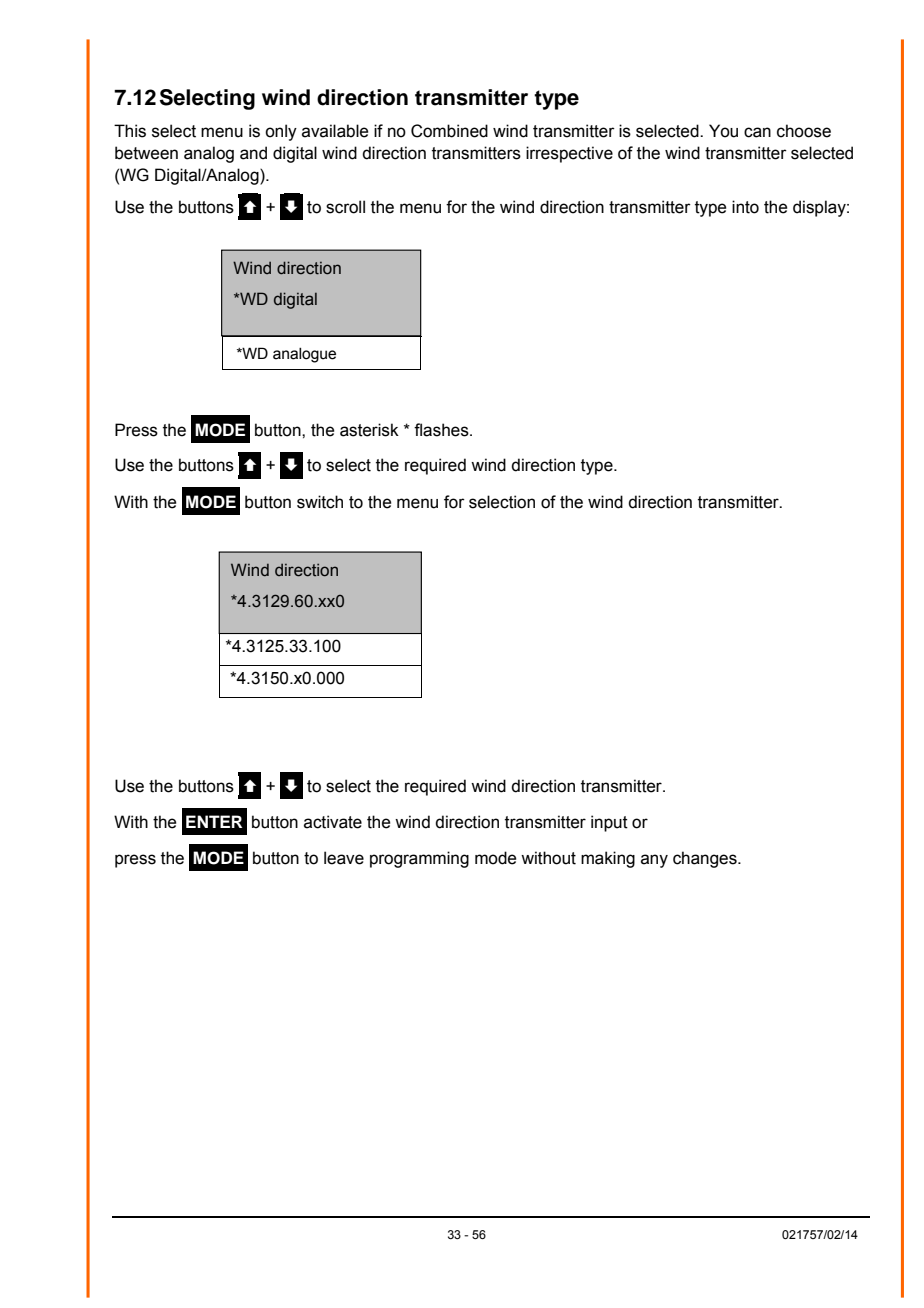  I want to click on ENTER, so click(214, 821).
